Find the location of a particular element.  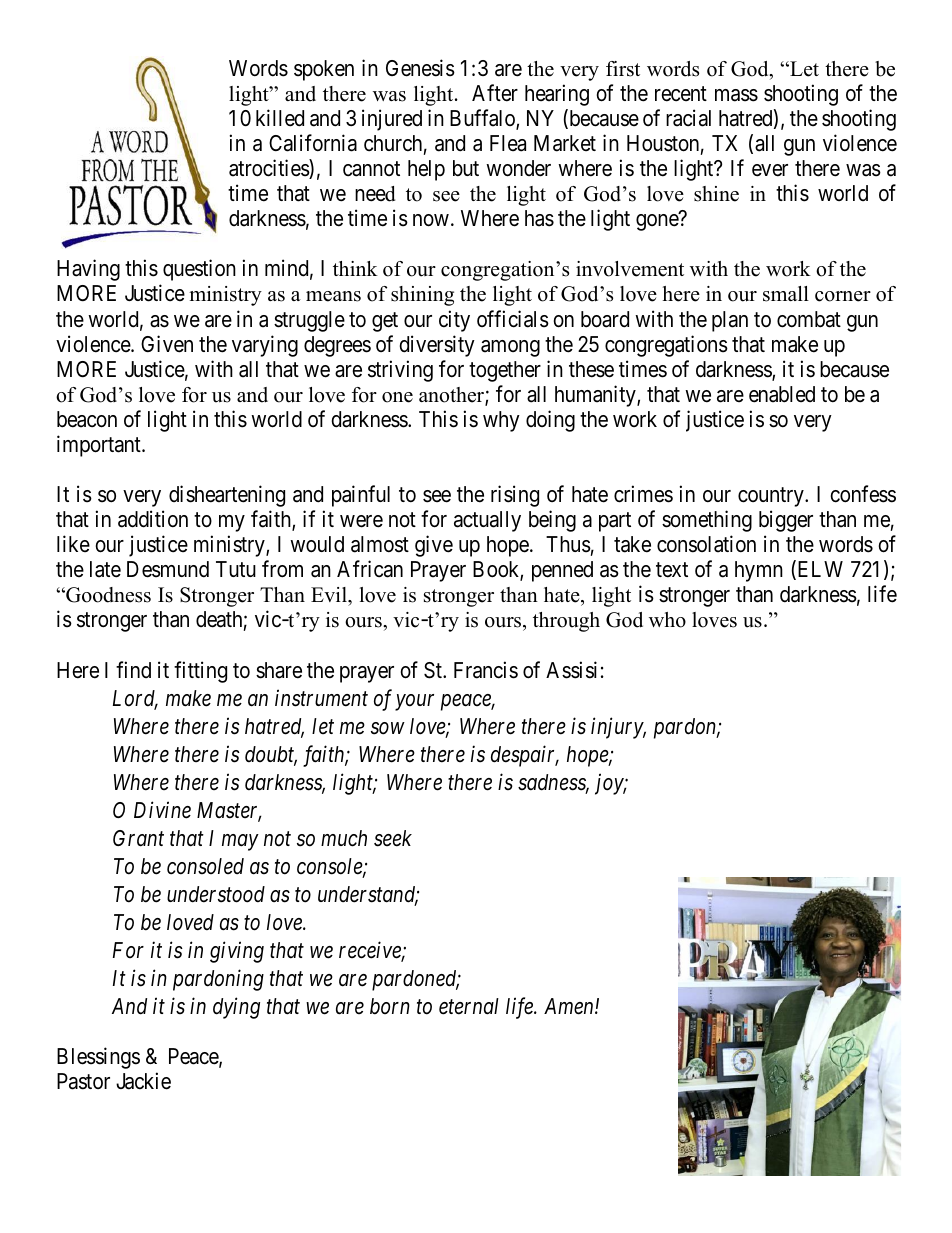

despair is located at coordinates (525, 756).
